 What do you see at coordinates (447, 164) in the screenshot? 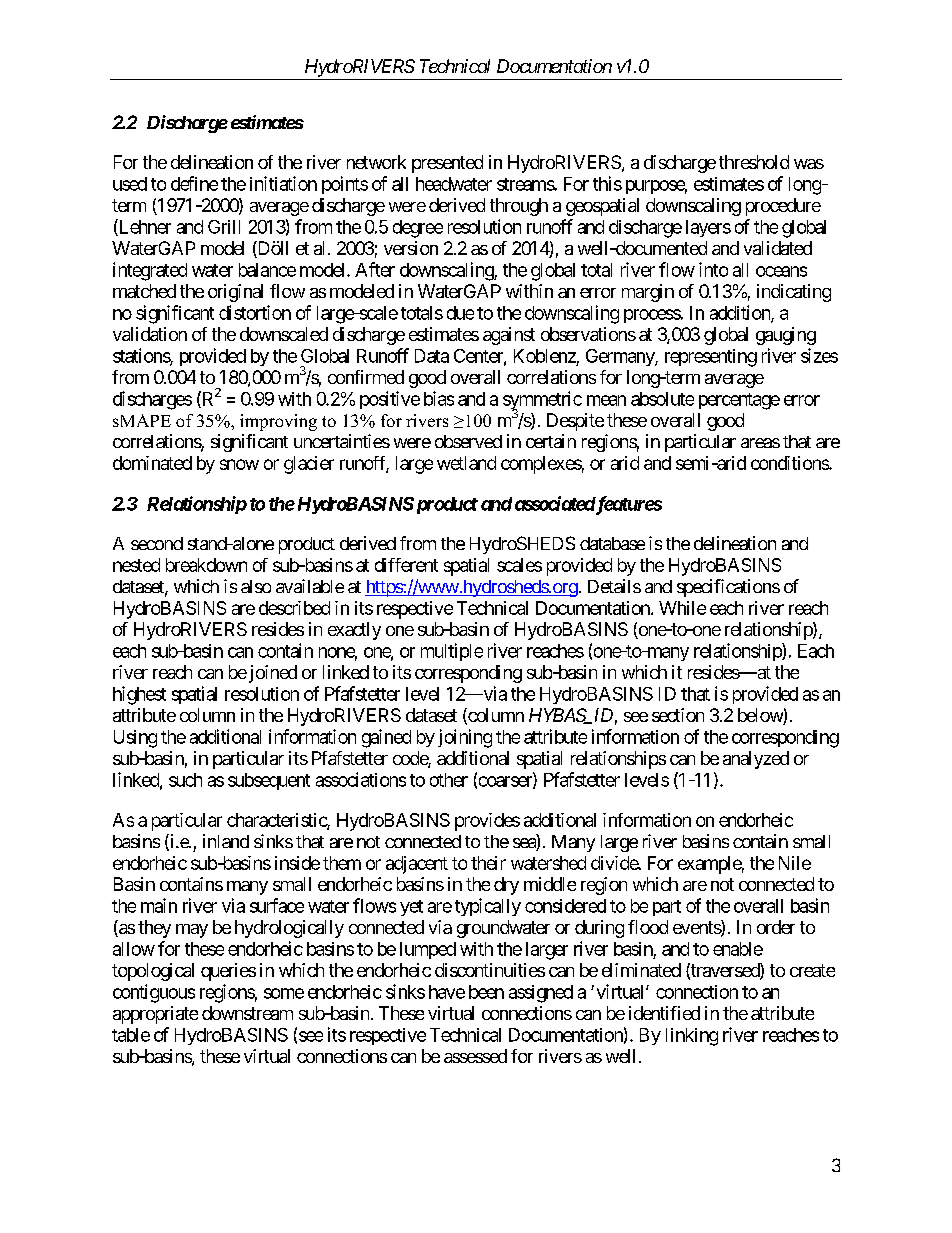
I see `presented` at bounding box center [447, 164].
